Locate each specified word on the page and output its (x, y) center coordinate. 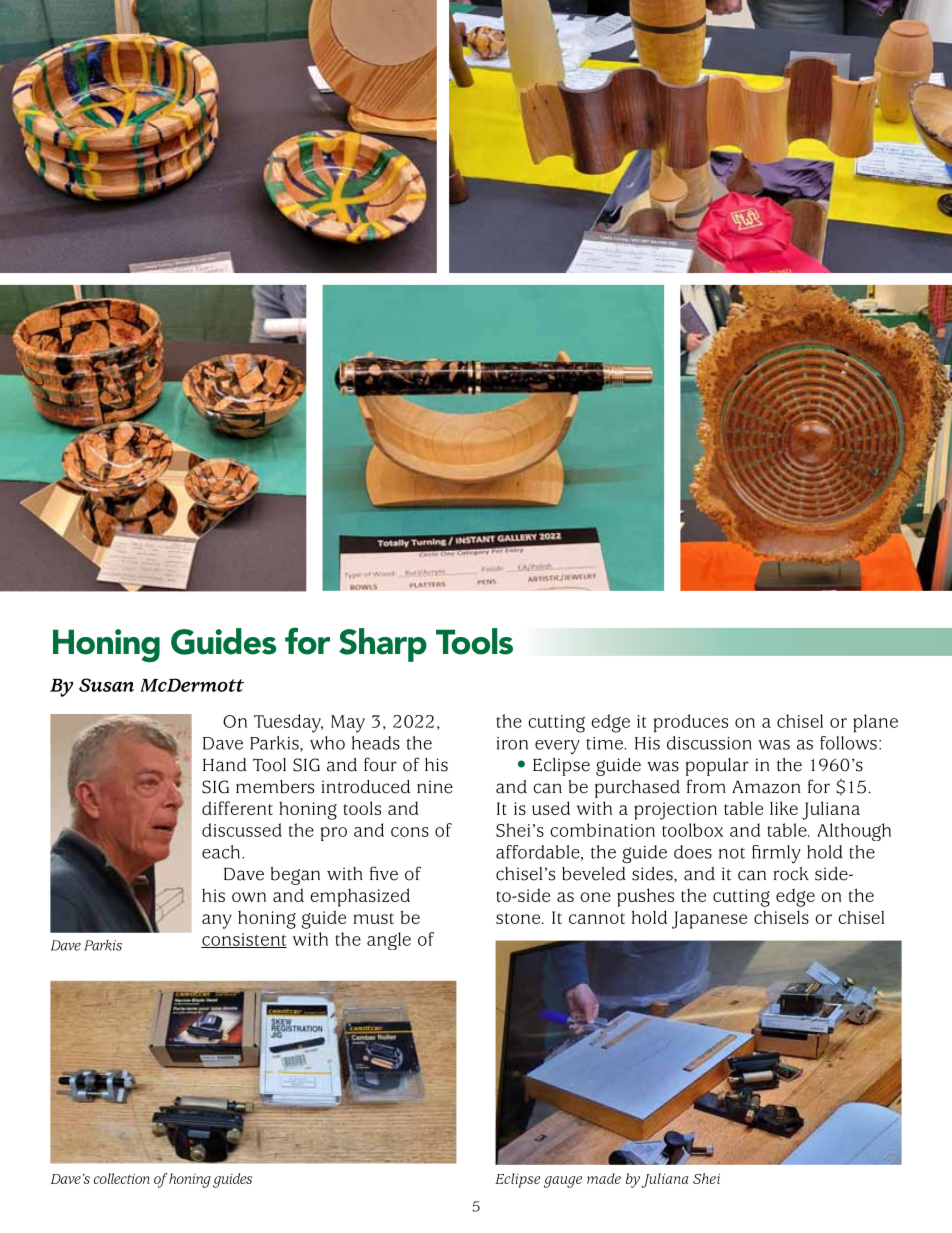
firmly (776, 854)
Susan (106, 685)
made (604, 1178)
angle (389, 941)
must (373, 918)
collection (122, 1178)
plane (875, 723)
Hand (225, 765)
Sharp (383, 645)
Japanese (709, 920)
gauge (563, 1182)
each (222, 852)
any (217, 921)
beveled (594, 874)
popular (717, 767)
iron (512, 743)
